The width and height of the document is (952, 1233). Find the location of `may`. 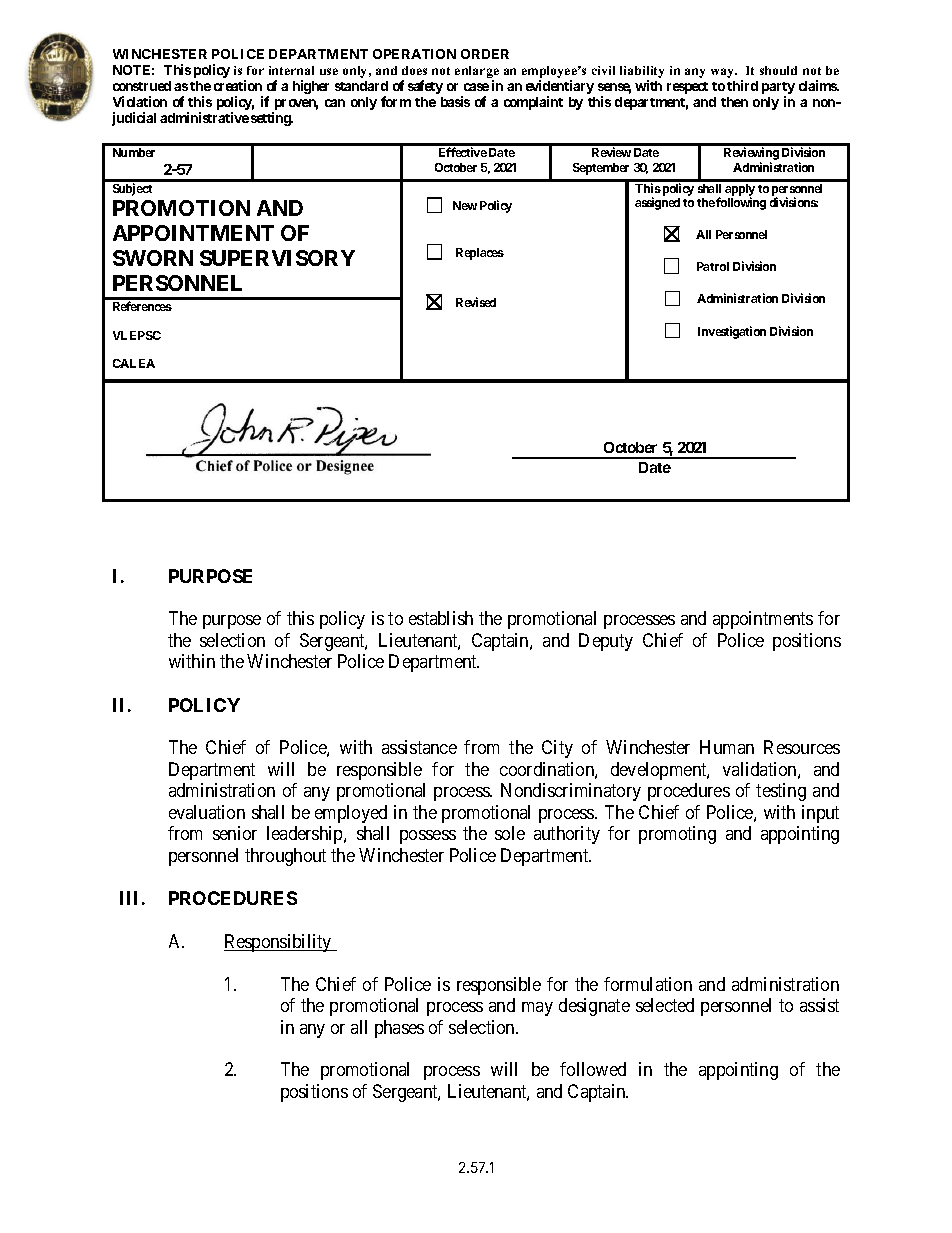

may is located at coordinates (537, 1009).
